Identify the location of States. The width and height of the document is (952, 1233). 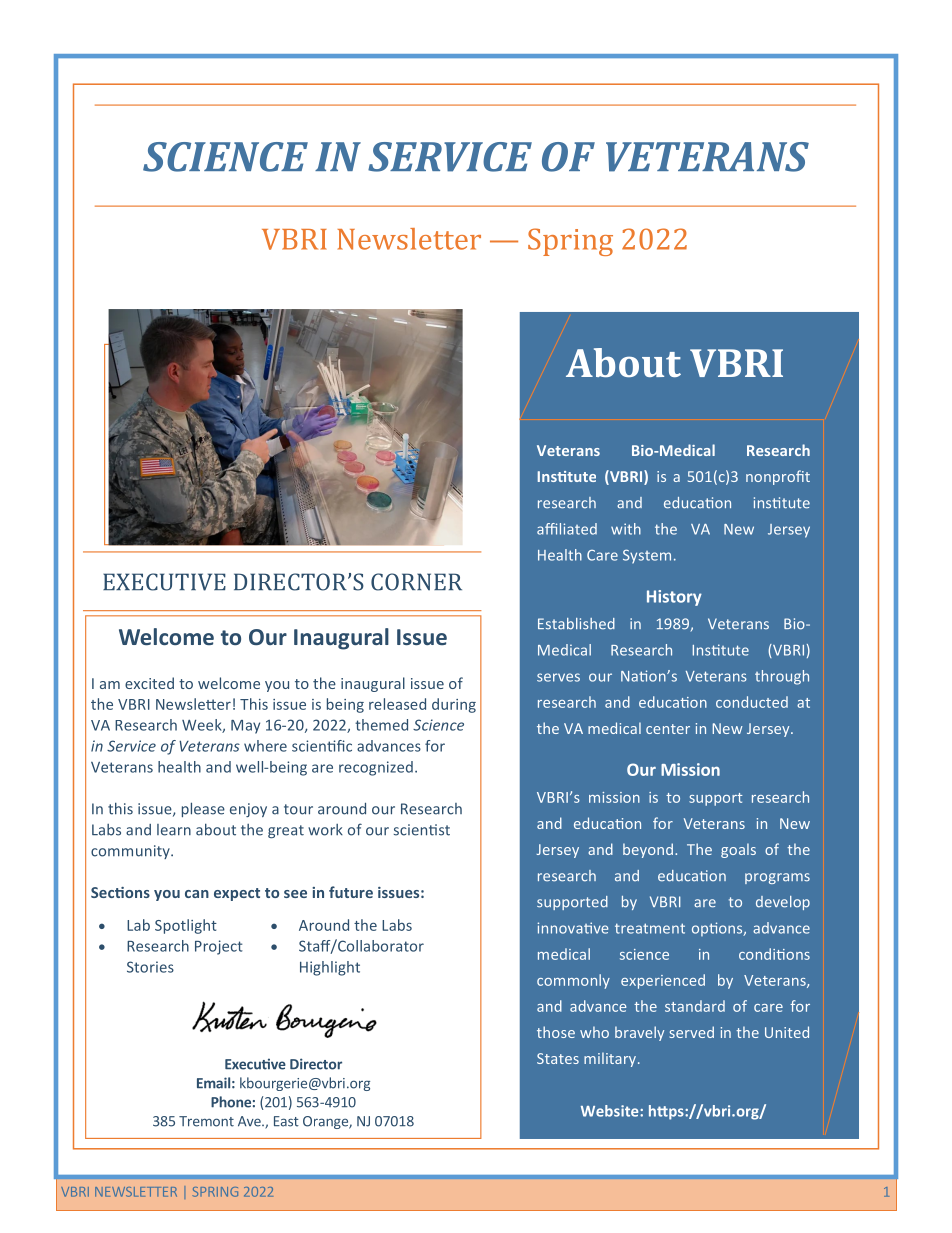
(558, 1058).
